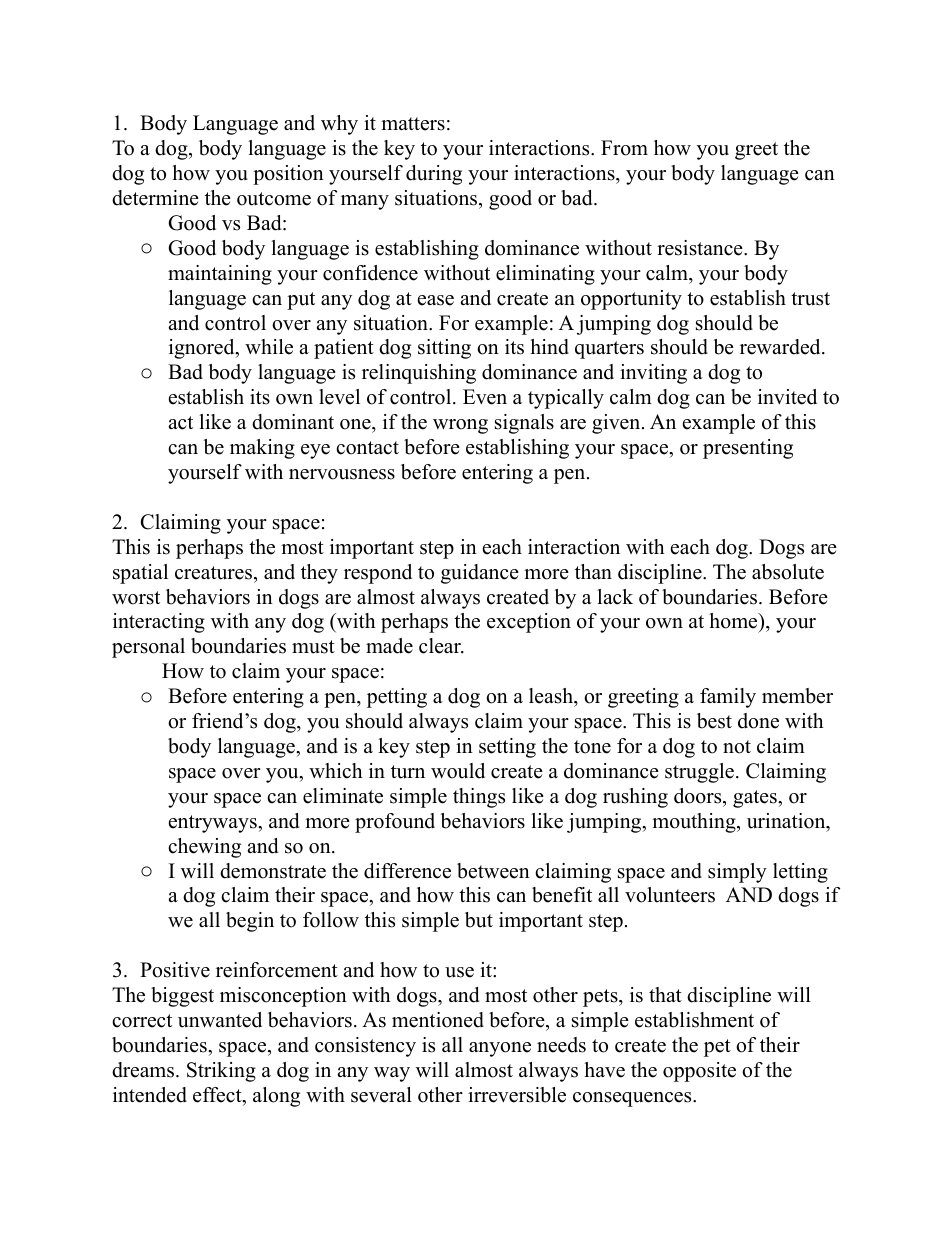  Describe the element at coordinates (204, 848) in the screenshot. I see `chewing` at that location.
